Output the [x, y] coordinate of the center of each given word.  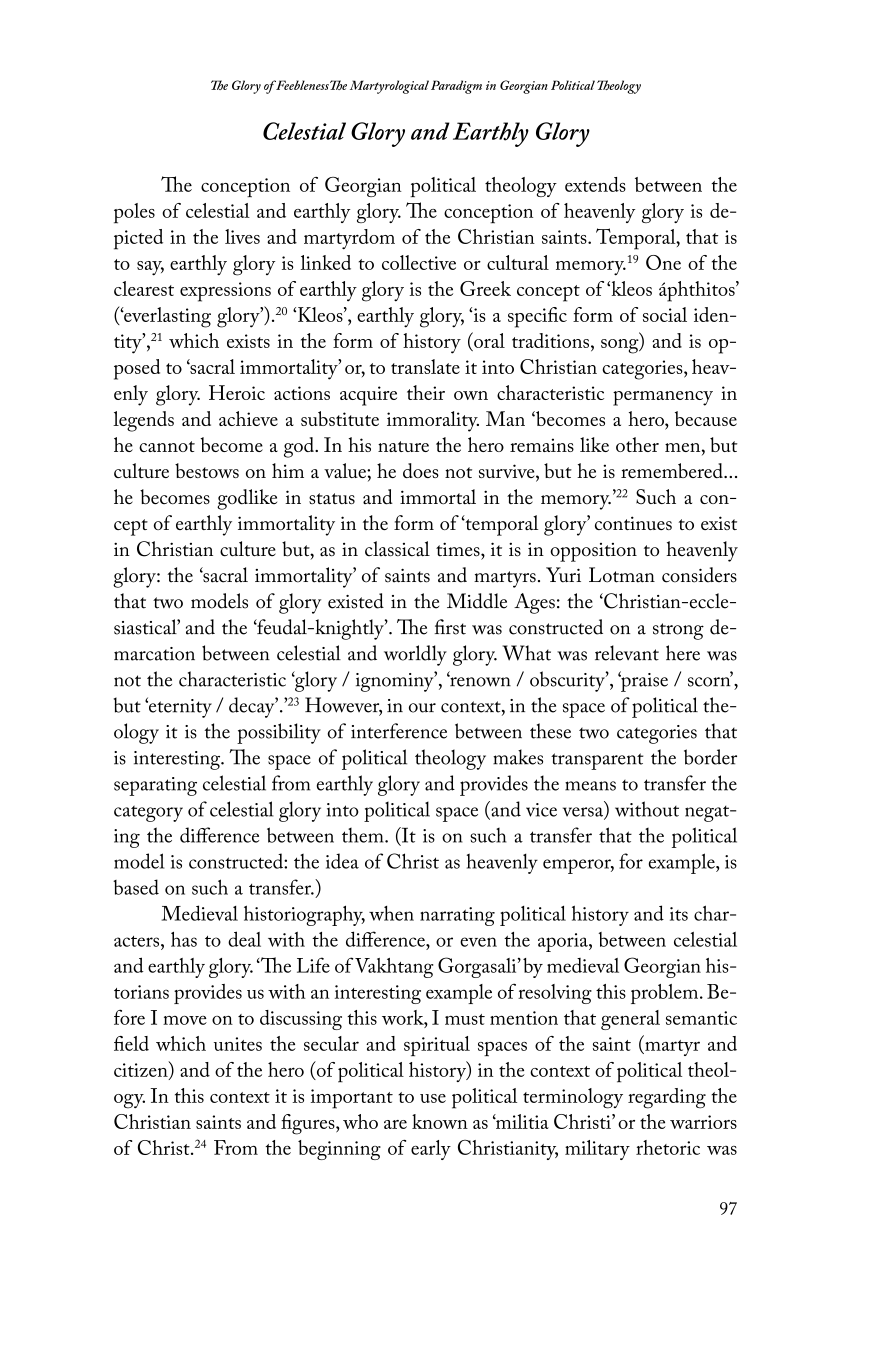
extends [595, 184]
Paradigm [456, 87]
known [440, 1121]
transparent [597, 761]
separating [155, 786]
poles [134, 213]
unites [238, 1044]
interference [399, 731]
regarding [667, 1098]
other [637, 444]
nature [403, 446]
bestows [207, 470]
